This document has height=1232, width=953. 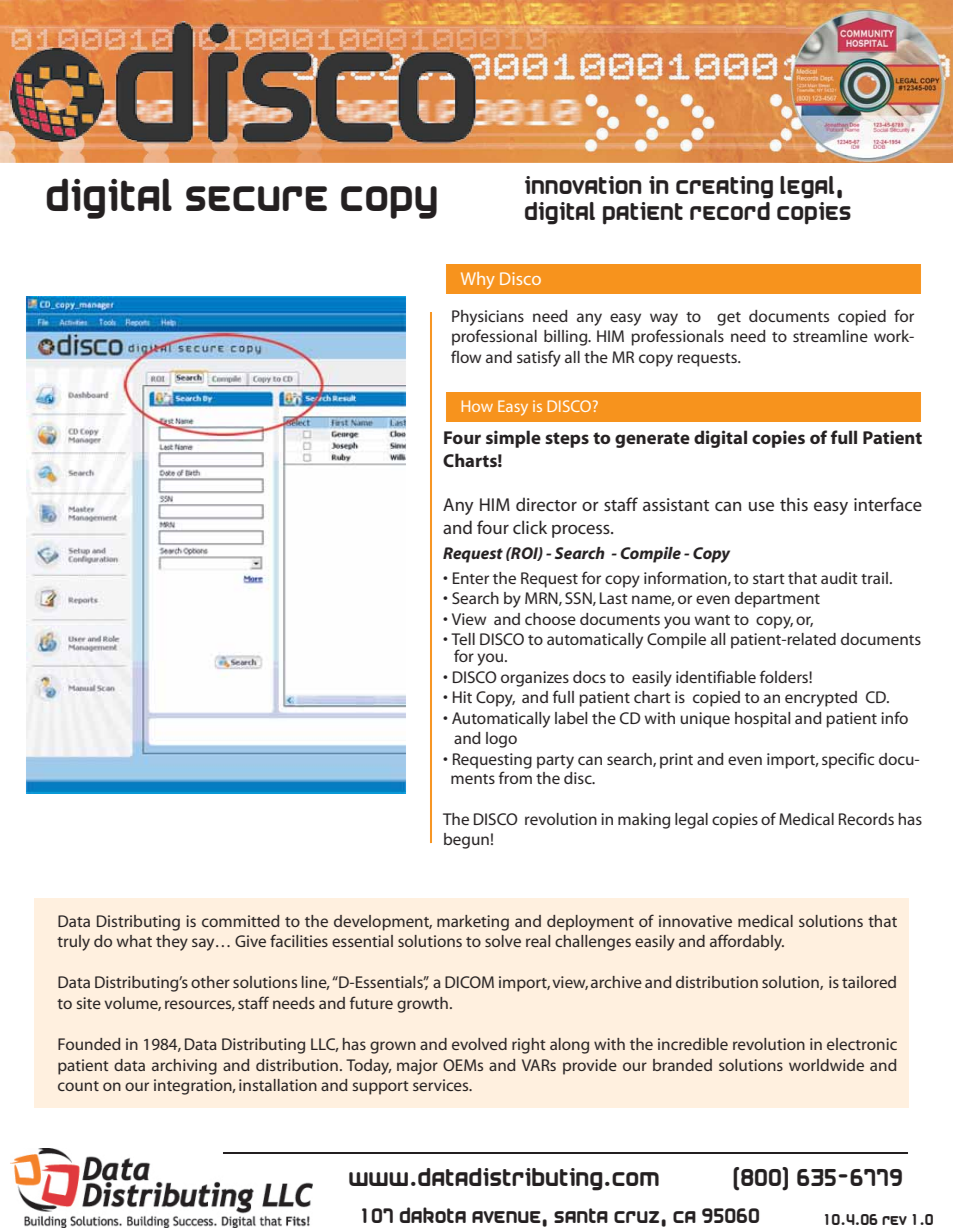 I want to click on ARCHIVING, so click(x=184, y=1067).
